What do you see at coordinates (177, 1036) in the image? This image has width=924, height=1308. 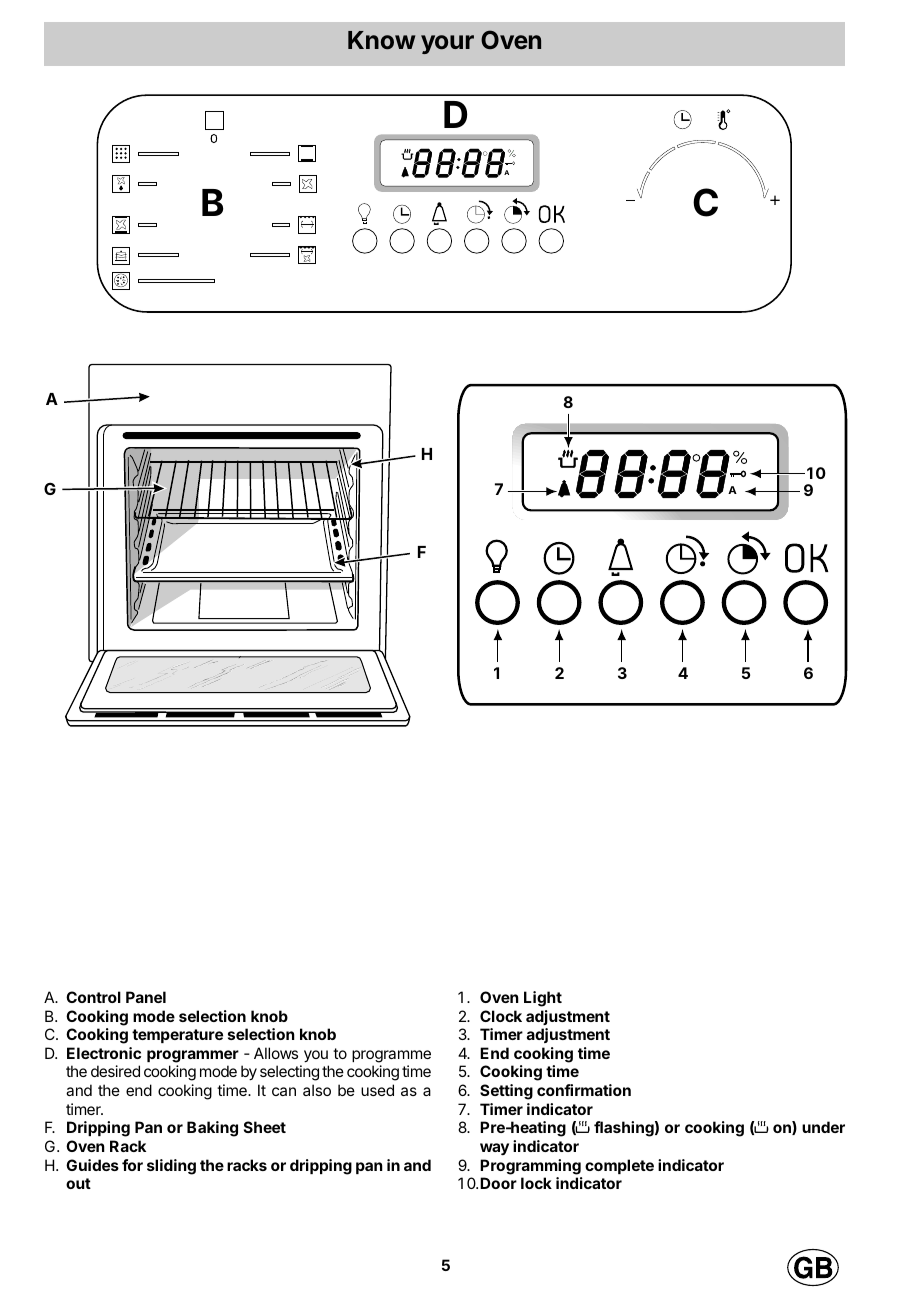 I see `temperature` at bounding box center [177, 1036].
